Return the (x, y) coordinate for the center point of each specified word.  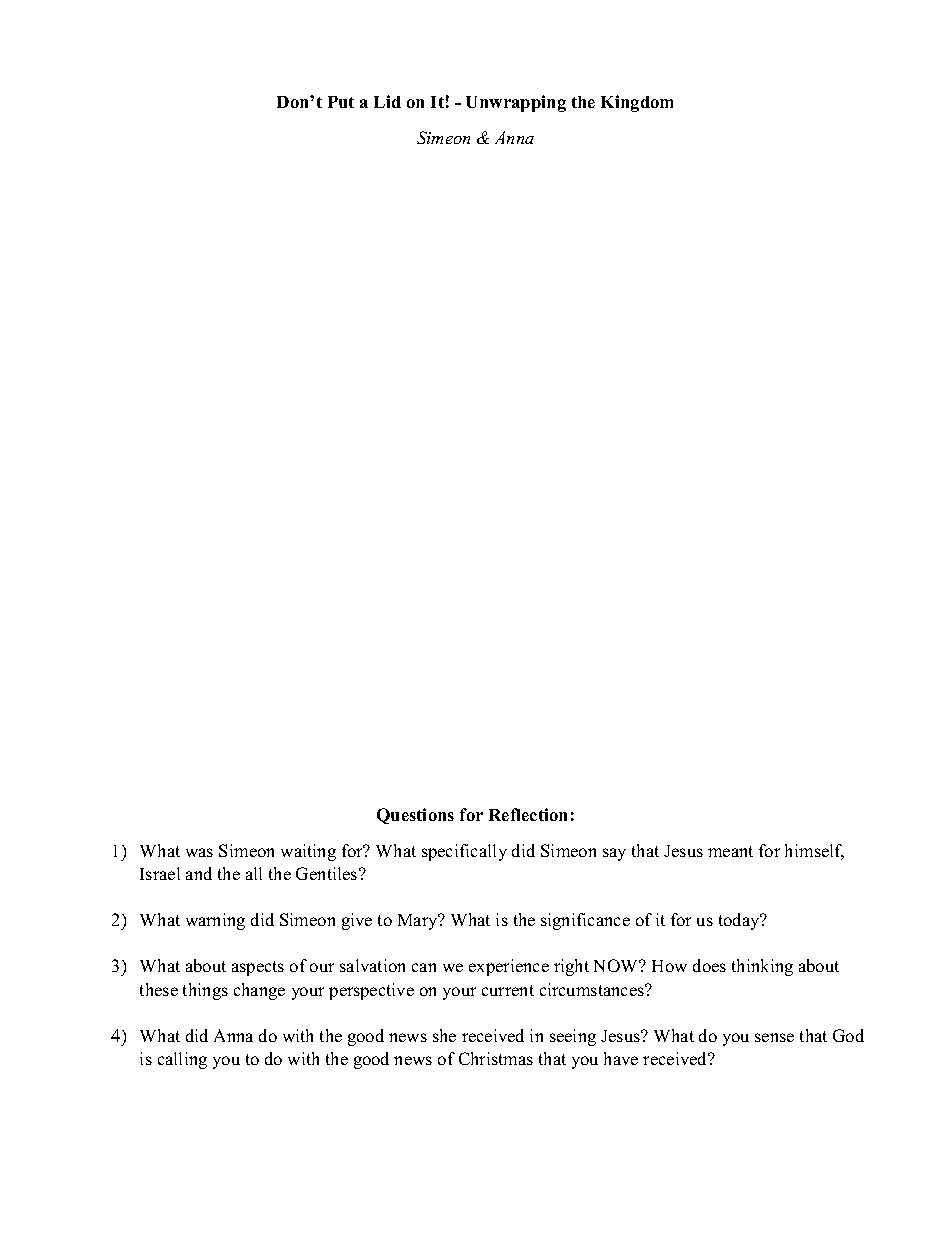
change (259, 991)
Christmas (496, 1058)
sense (774, 1037)
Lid (387, 101)
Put (341, 102)
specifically (464, 852)
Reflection (528, 814)
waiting (308, 852)
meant (730, 851)
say (614, 854)
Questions (415, 816)
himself (814, 852)
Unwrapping (516, 103)
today (740, 921)
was (199, 852)
